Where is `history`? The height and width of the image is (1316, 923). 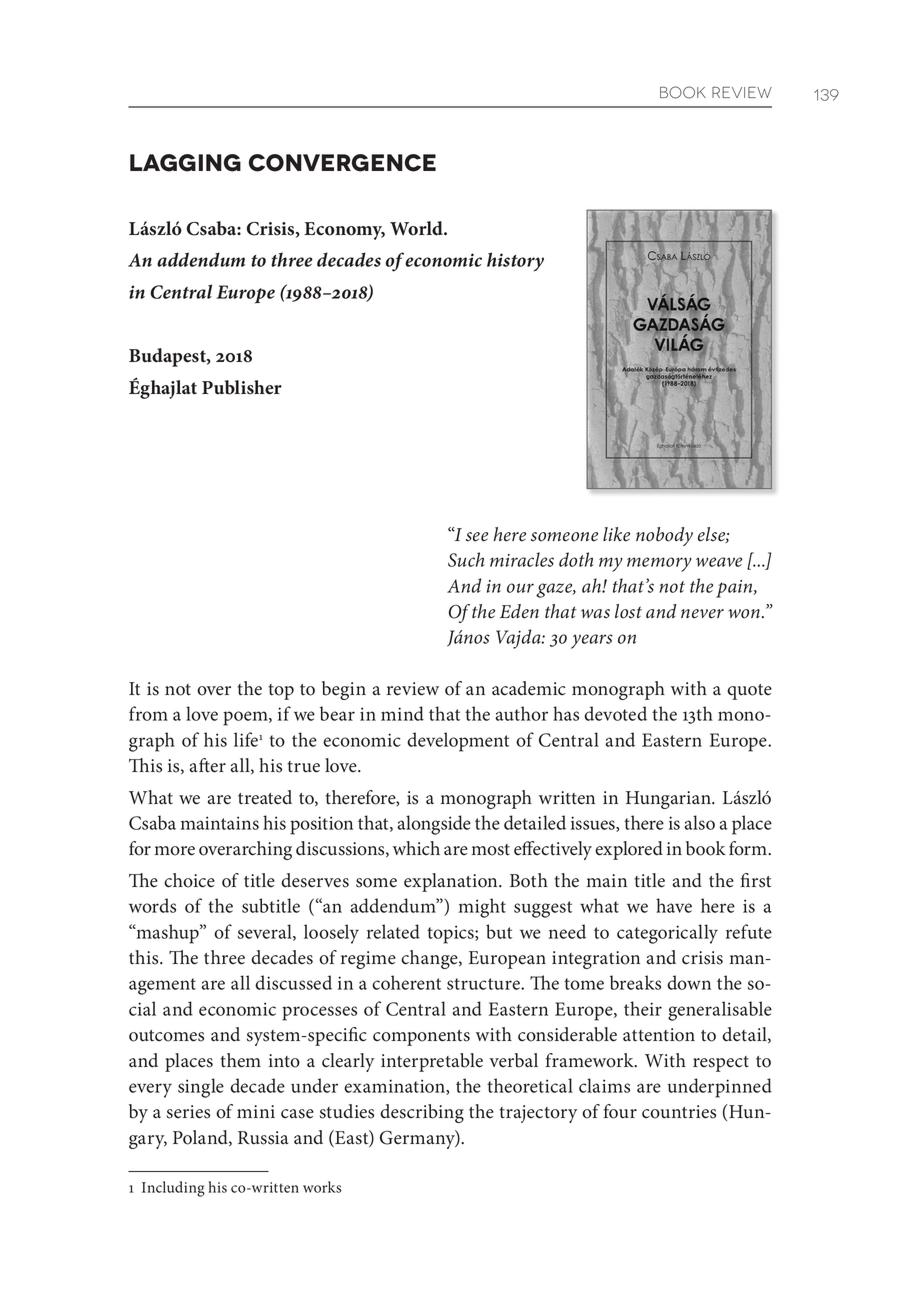 history is located at coordinates (515, 262).
